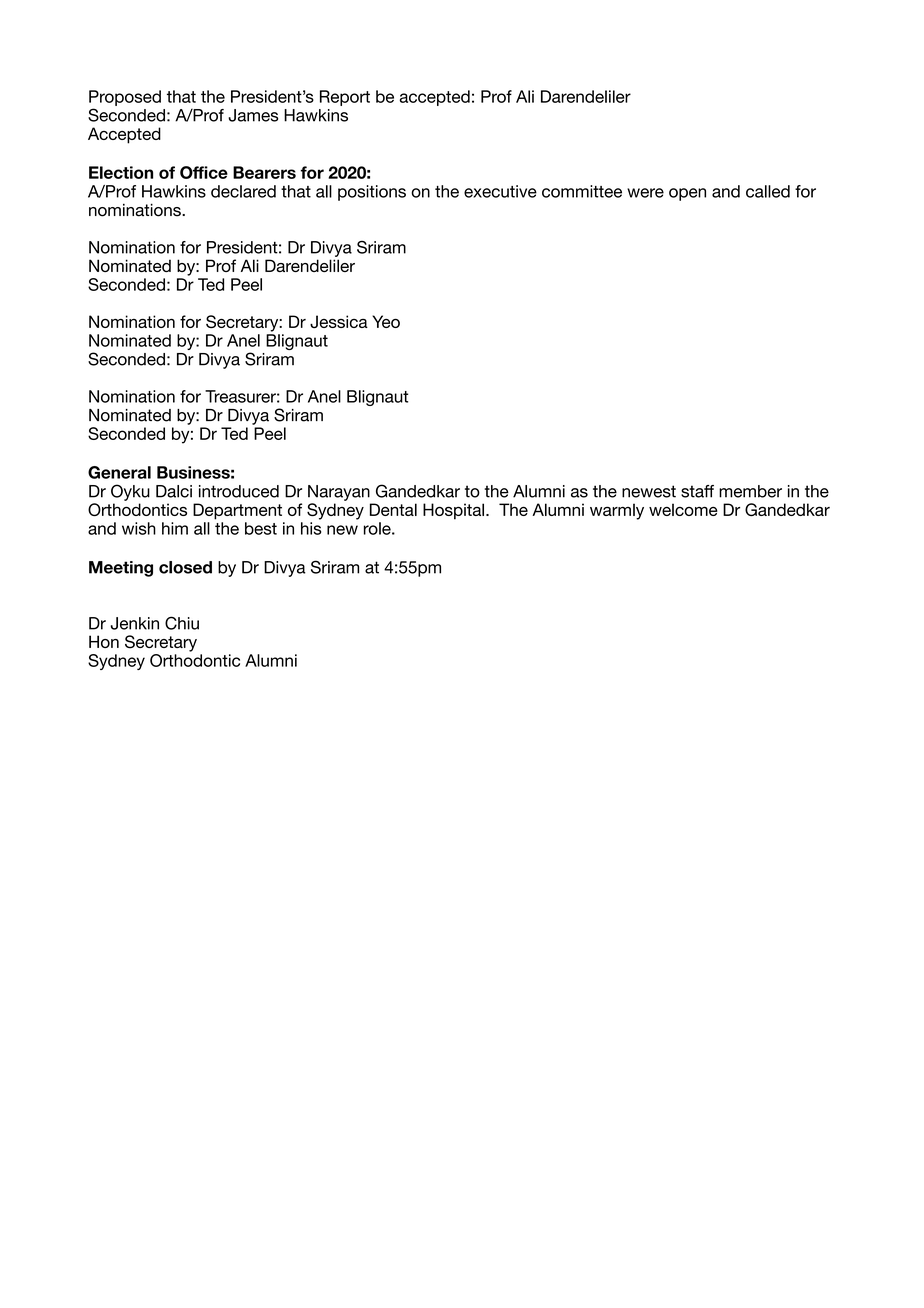  What do you see at coordinates (649, 491) in the screenshot?
I see `newest` at bounding box center [649, 491].
